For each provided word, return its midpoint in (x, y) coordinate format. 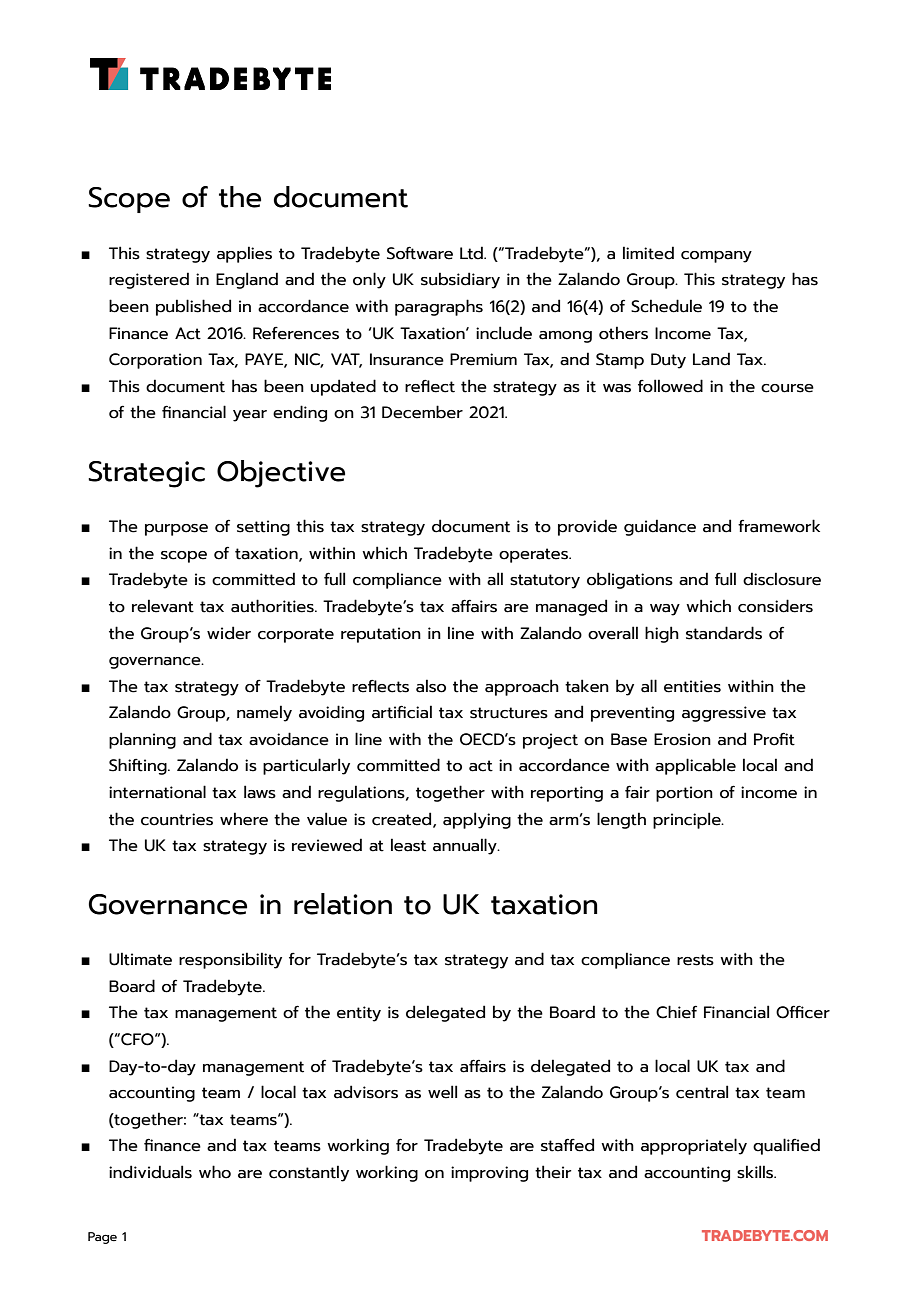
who (215, 1172)
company (716, 257)
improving (489, 1174)
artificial (402, 712)
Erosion (682, 739)
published (193, 307)
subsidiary (460, 280)
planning (142, 740)
